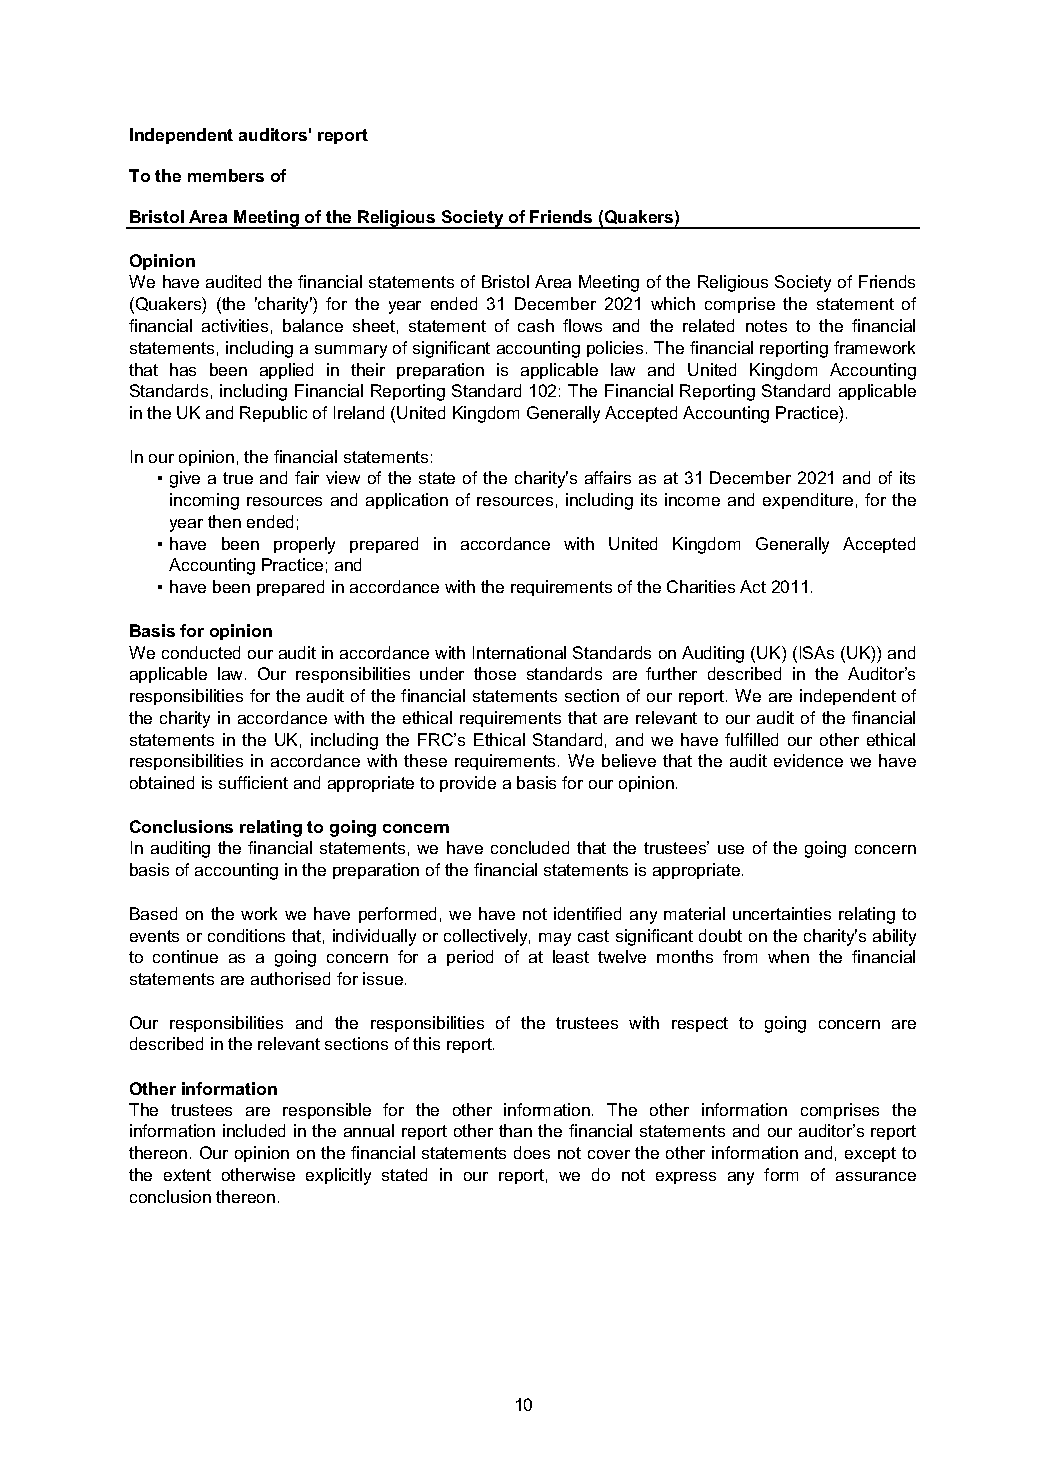 This screenshot has height=1483, width=1049. Describe the element at coordinates (201, 652) in the screenshot. I see `conducted` at that location.
